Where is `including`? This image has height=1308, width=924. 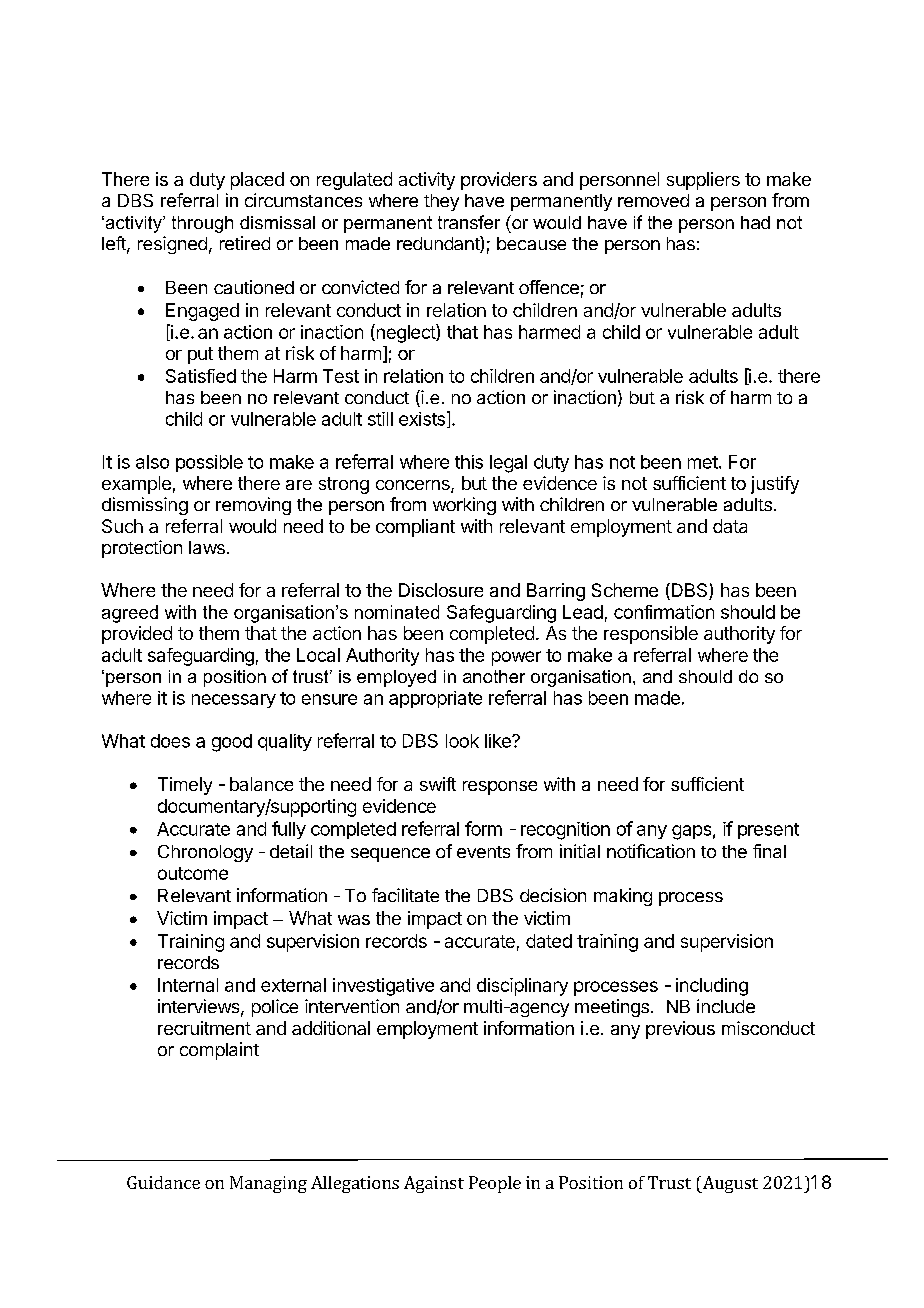 including is located at coordinates (712, 987).
